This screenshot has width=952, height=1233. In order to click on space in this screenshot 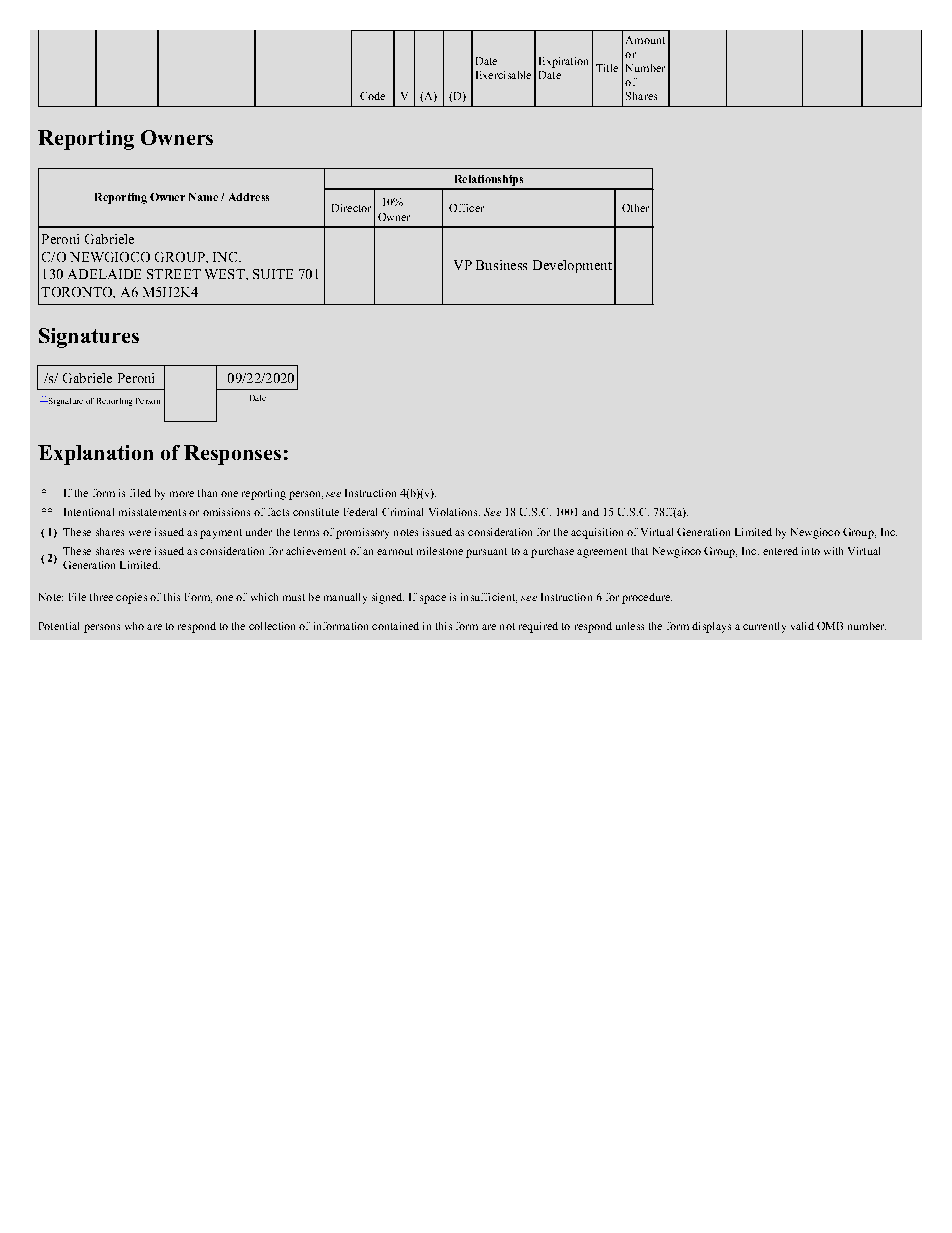, I will do `click(433, 599)`.
